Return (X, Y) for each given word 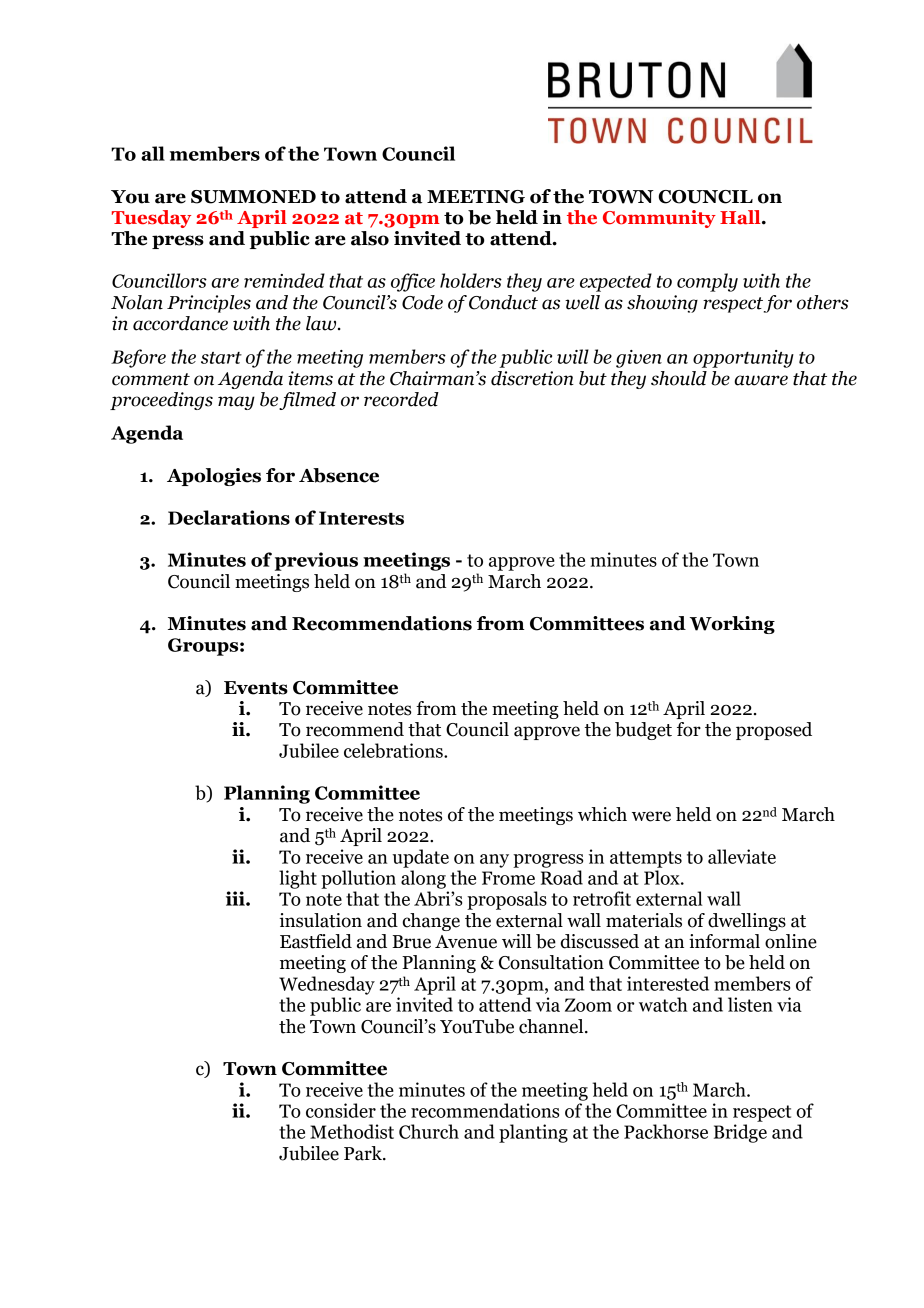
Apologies (214, 477)
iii (236, 898)
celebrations (394, 750)
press (178, 242)
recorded (401, 399)
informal (724, 941)
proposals (507, 900)
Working (732, 625)
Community (659, 219)
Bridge (740, 1133)
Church (429, 1131)
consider (341, 1110)
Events (256, 688)
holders (471, 280)
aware (761, 380)
